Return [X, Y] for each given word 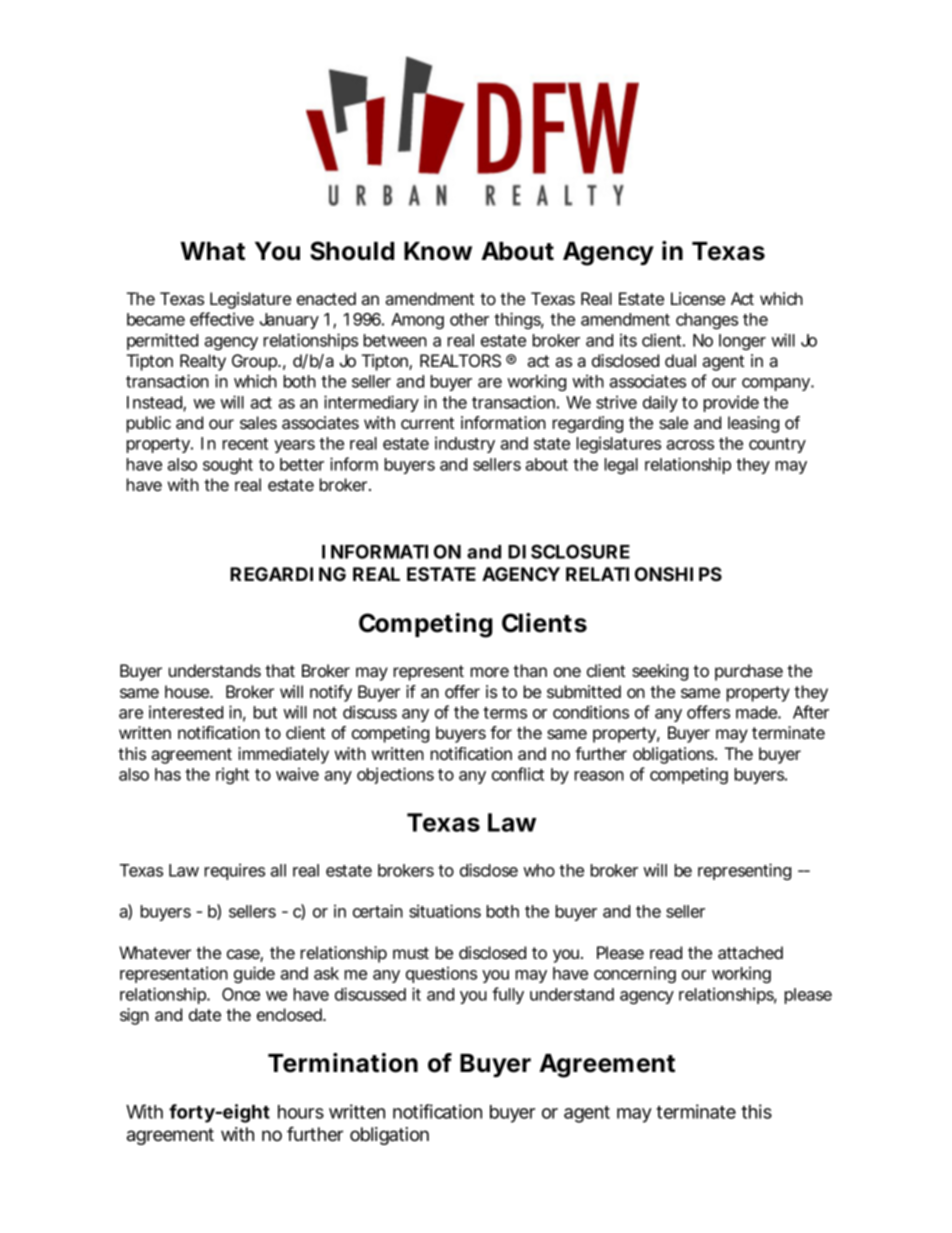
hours [301, 1112]
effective [222, 319]
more [490, 672]
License [698, 298]
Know [438, 251]
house [188, 691]
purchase [749, 672]
